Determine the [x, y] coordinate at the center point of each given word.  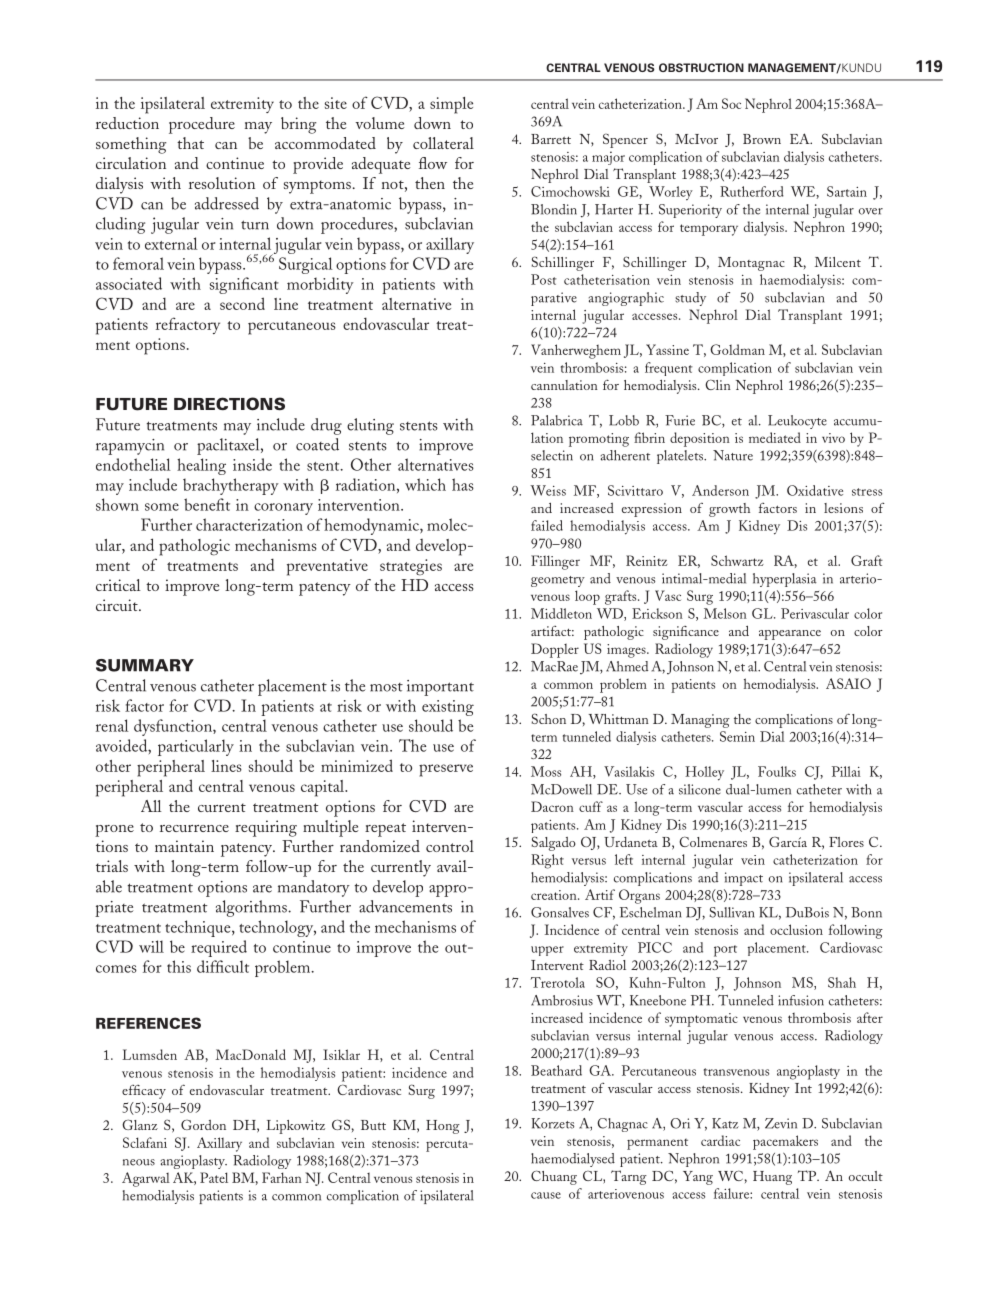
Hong [443, 1127]
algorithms [252, 908]
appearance [790, 635]
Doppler [555, 650]
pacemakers [785, 1142]
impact [744, 879]
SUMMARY [145, 665]
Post [544, 279]
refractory [188, 325]
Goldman [737, 349]
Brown [762, 139]
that [190, 143]
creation [555, 895]
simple [451, 105]
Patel [214, 1177]
